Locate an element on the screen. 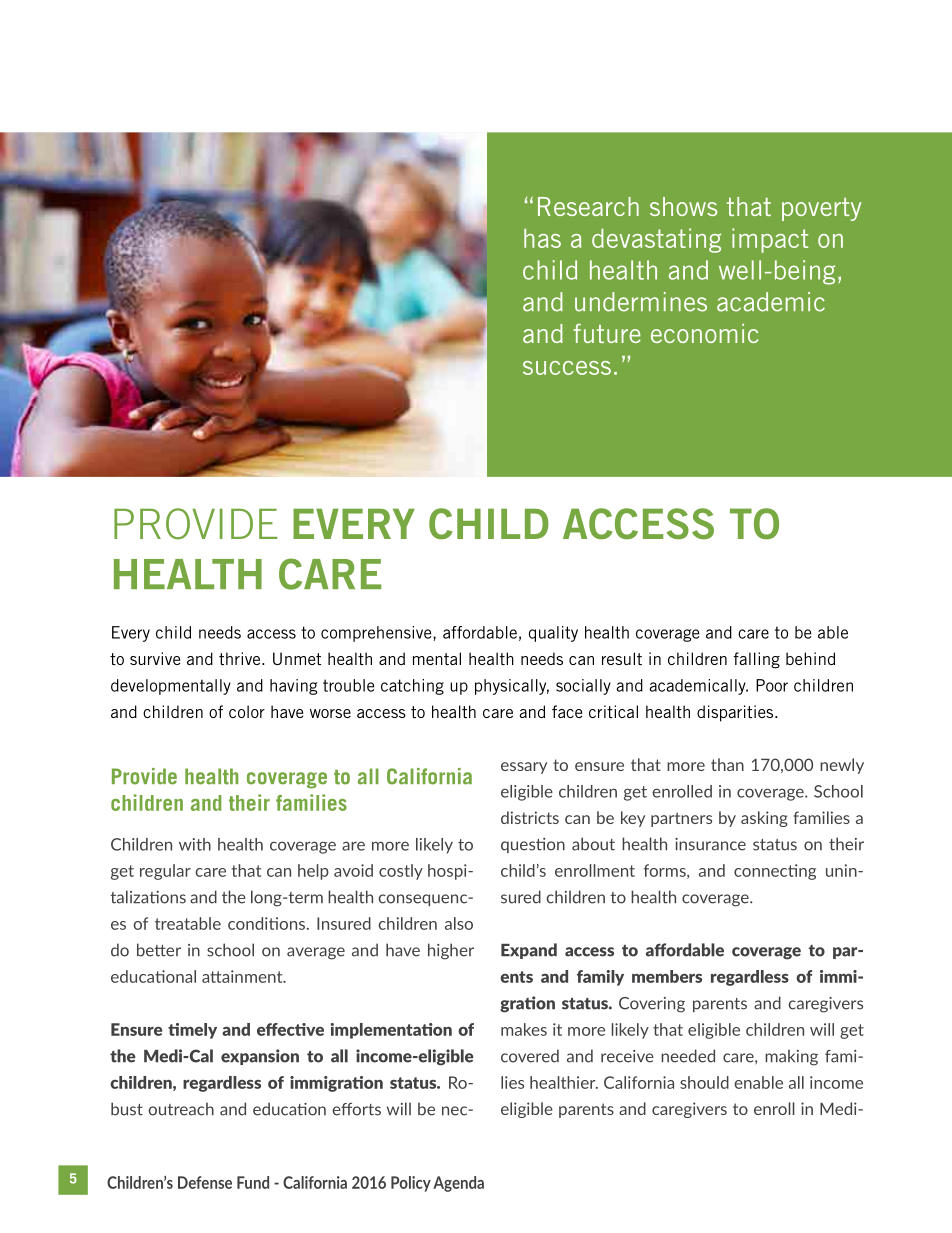  success is located at coordinates (567, 368).
